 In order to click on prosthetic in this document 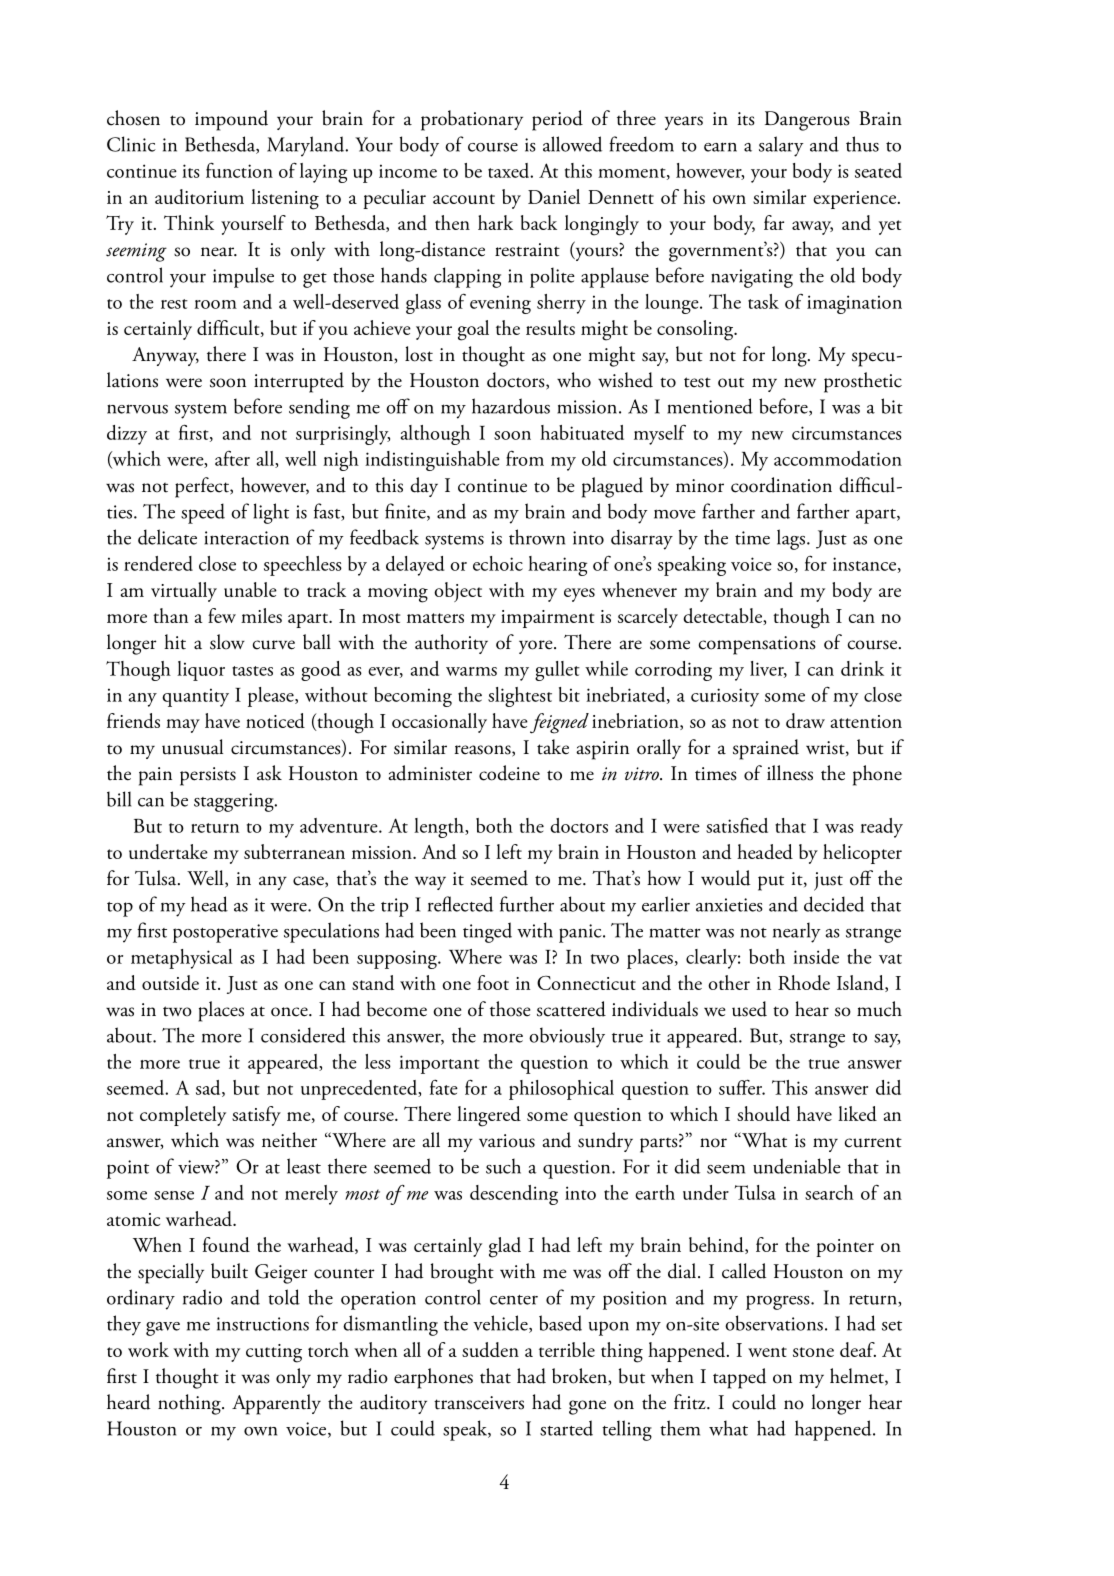, I will do `click(863, 382)`.
